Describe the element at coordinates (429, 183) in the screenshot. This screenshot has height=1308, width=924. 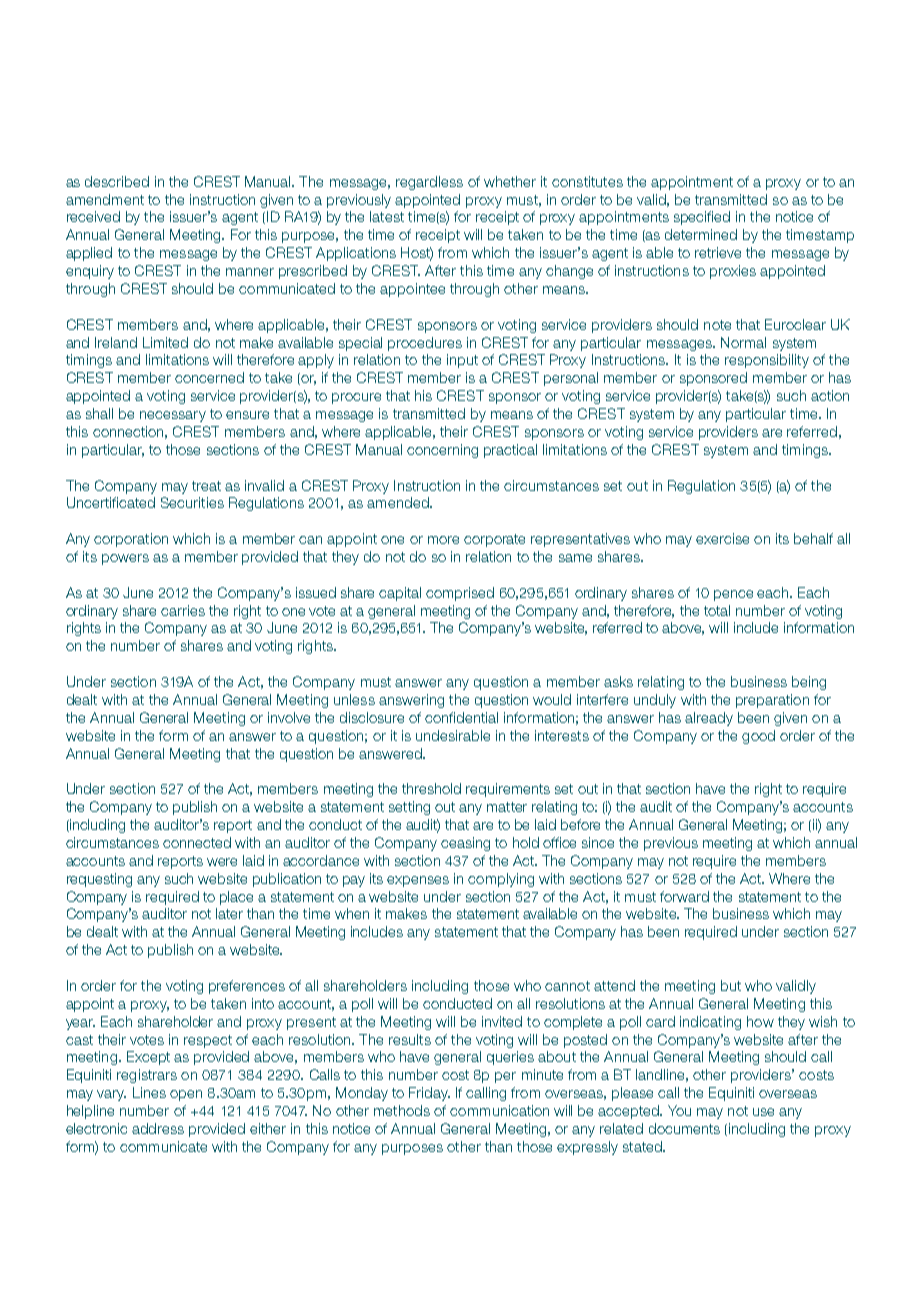
I see `regardless` at that location.
